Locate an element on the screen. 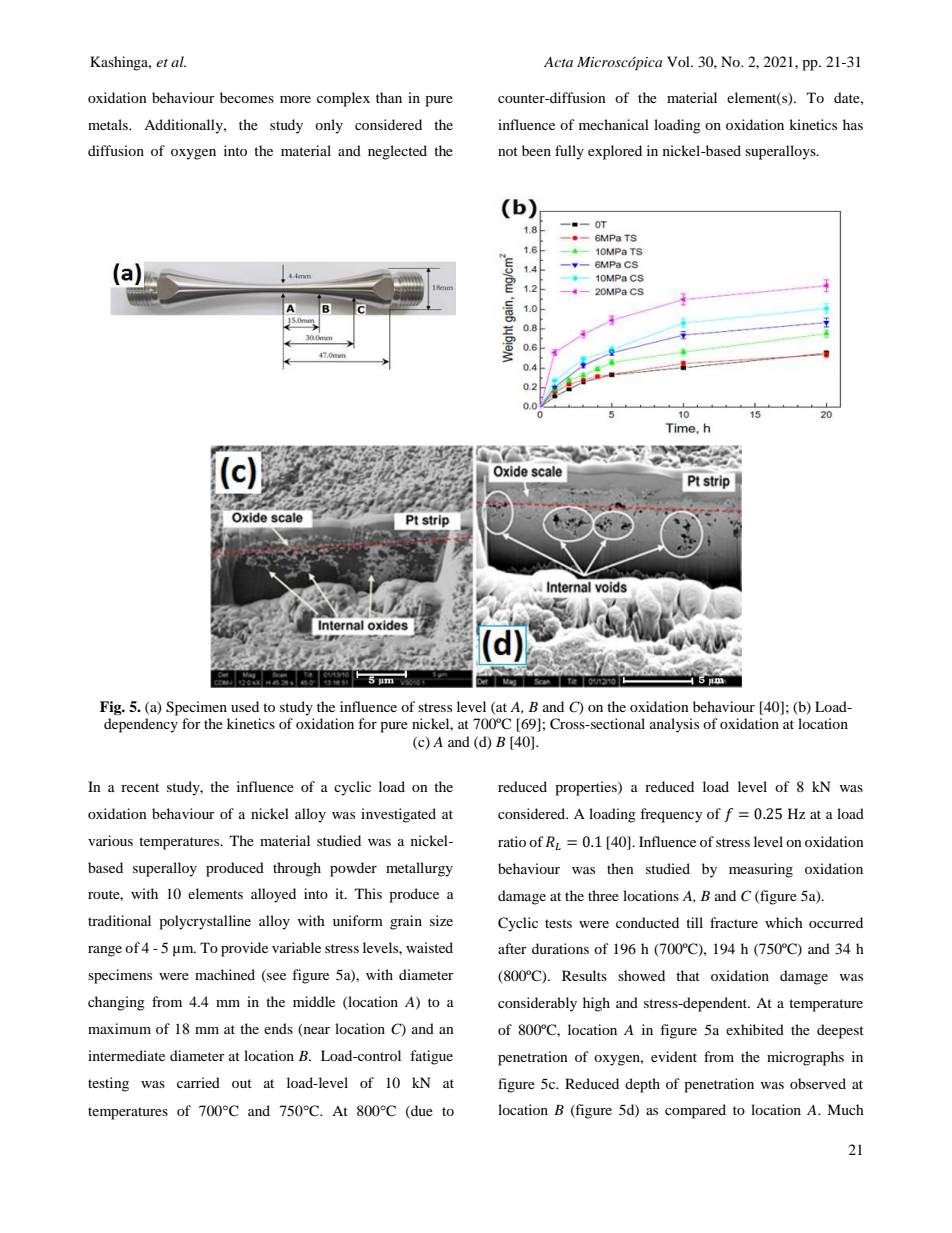  micrographs is located at coordinates (805, 1058).
